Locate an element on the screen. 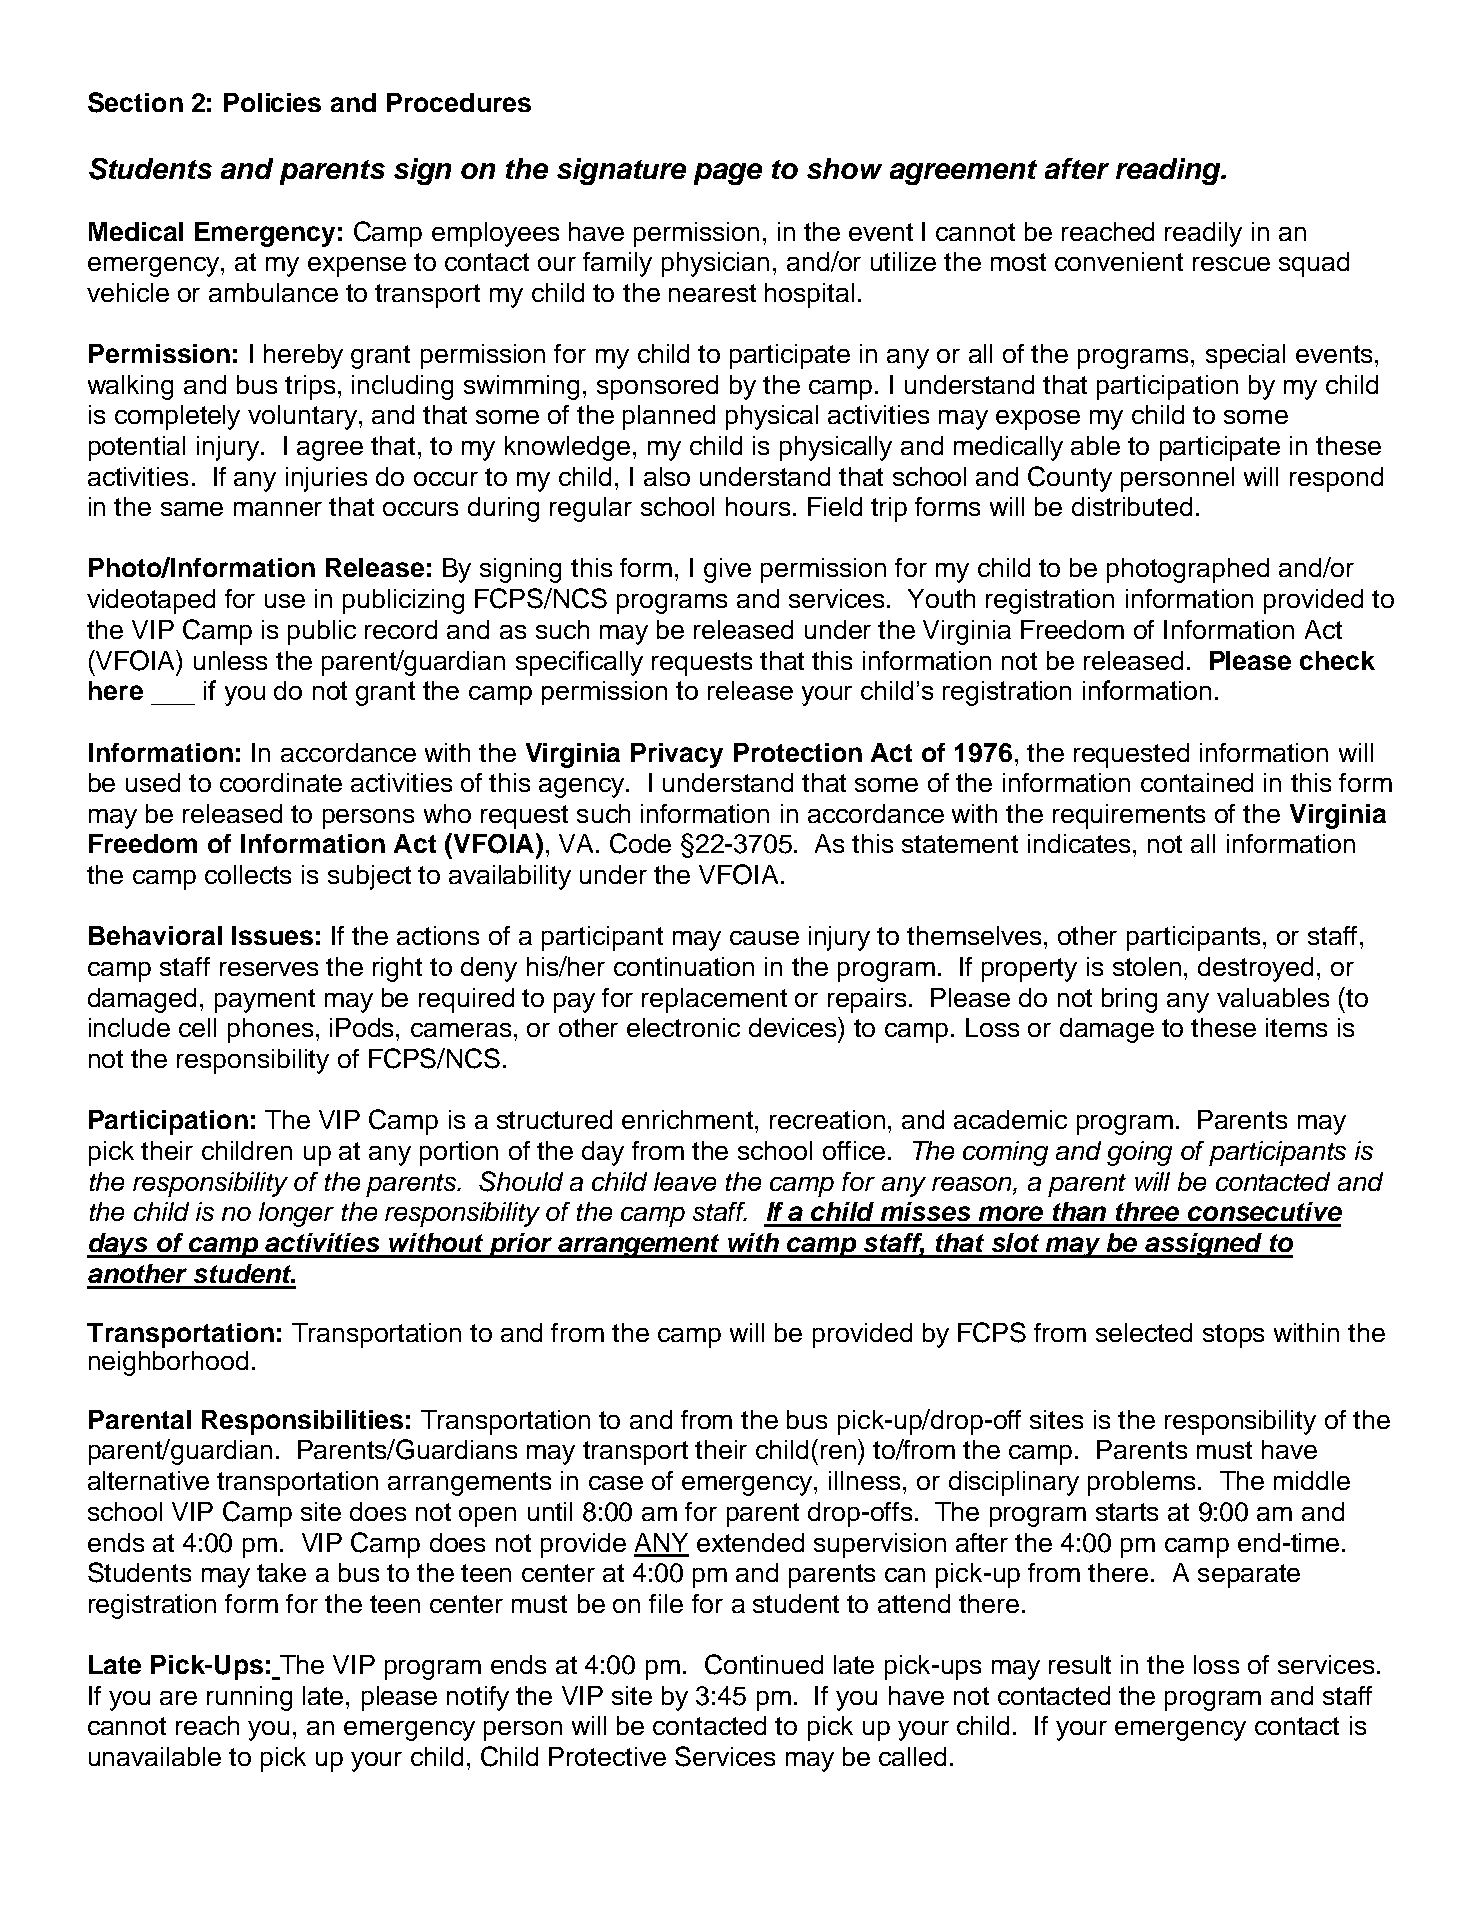  page is located at coordinates (728, 174).
